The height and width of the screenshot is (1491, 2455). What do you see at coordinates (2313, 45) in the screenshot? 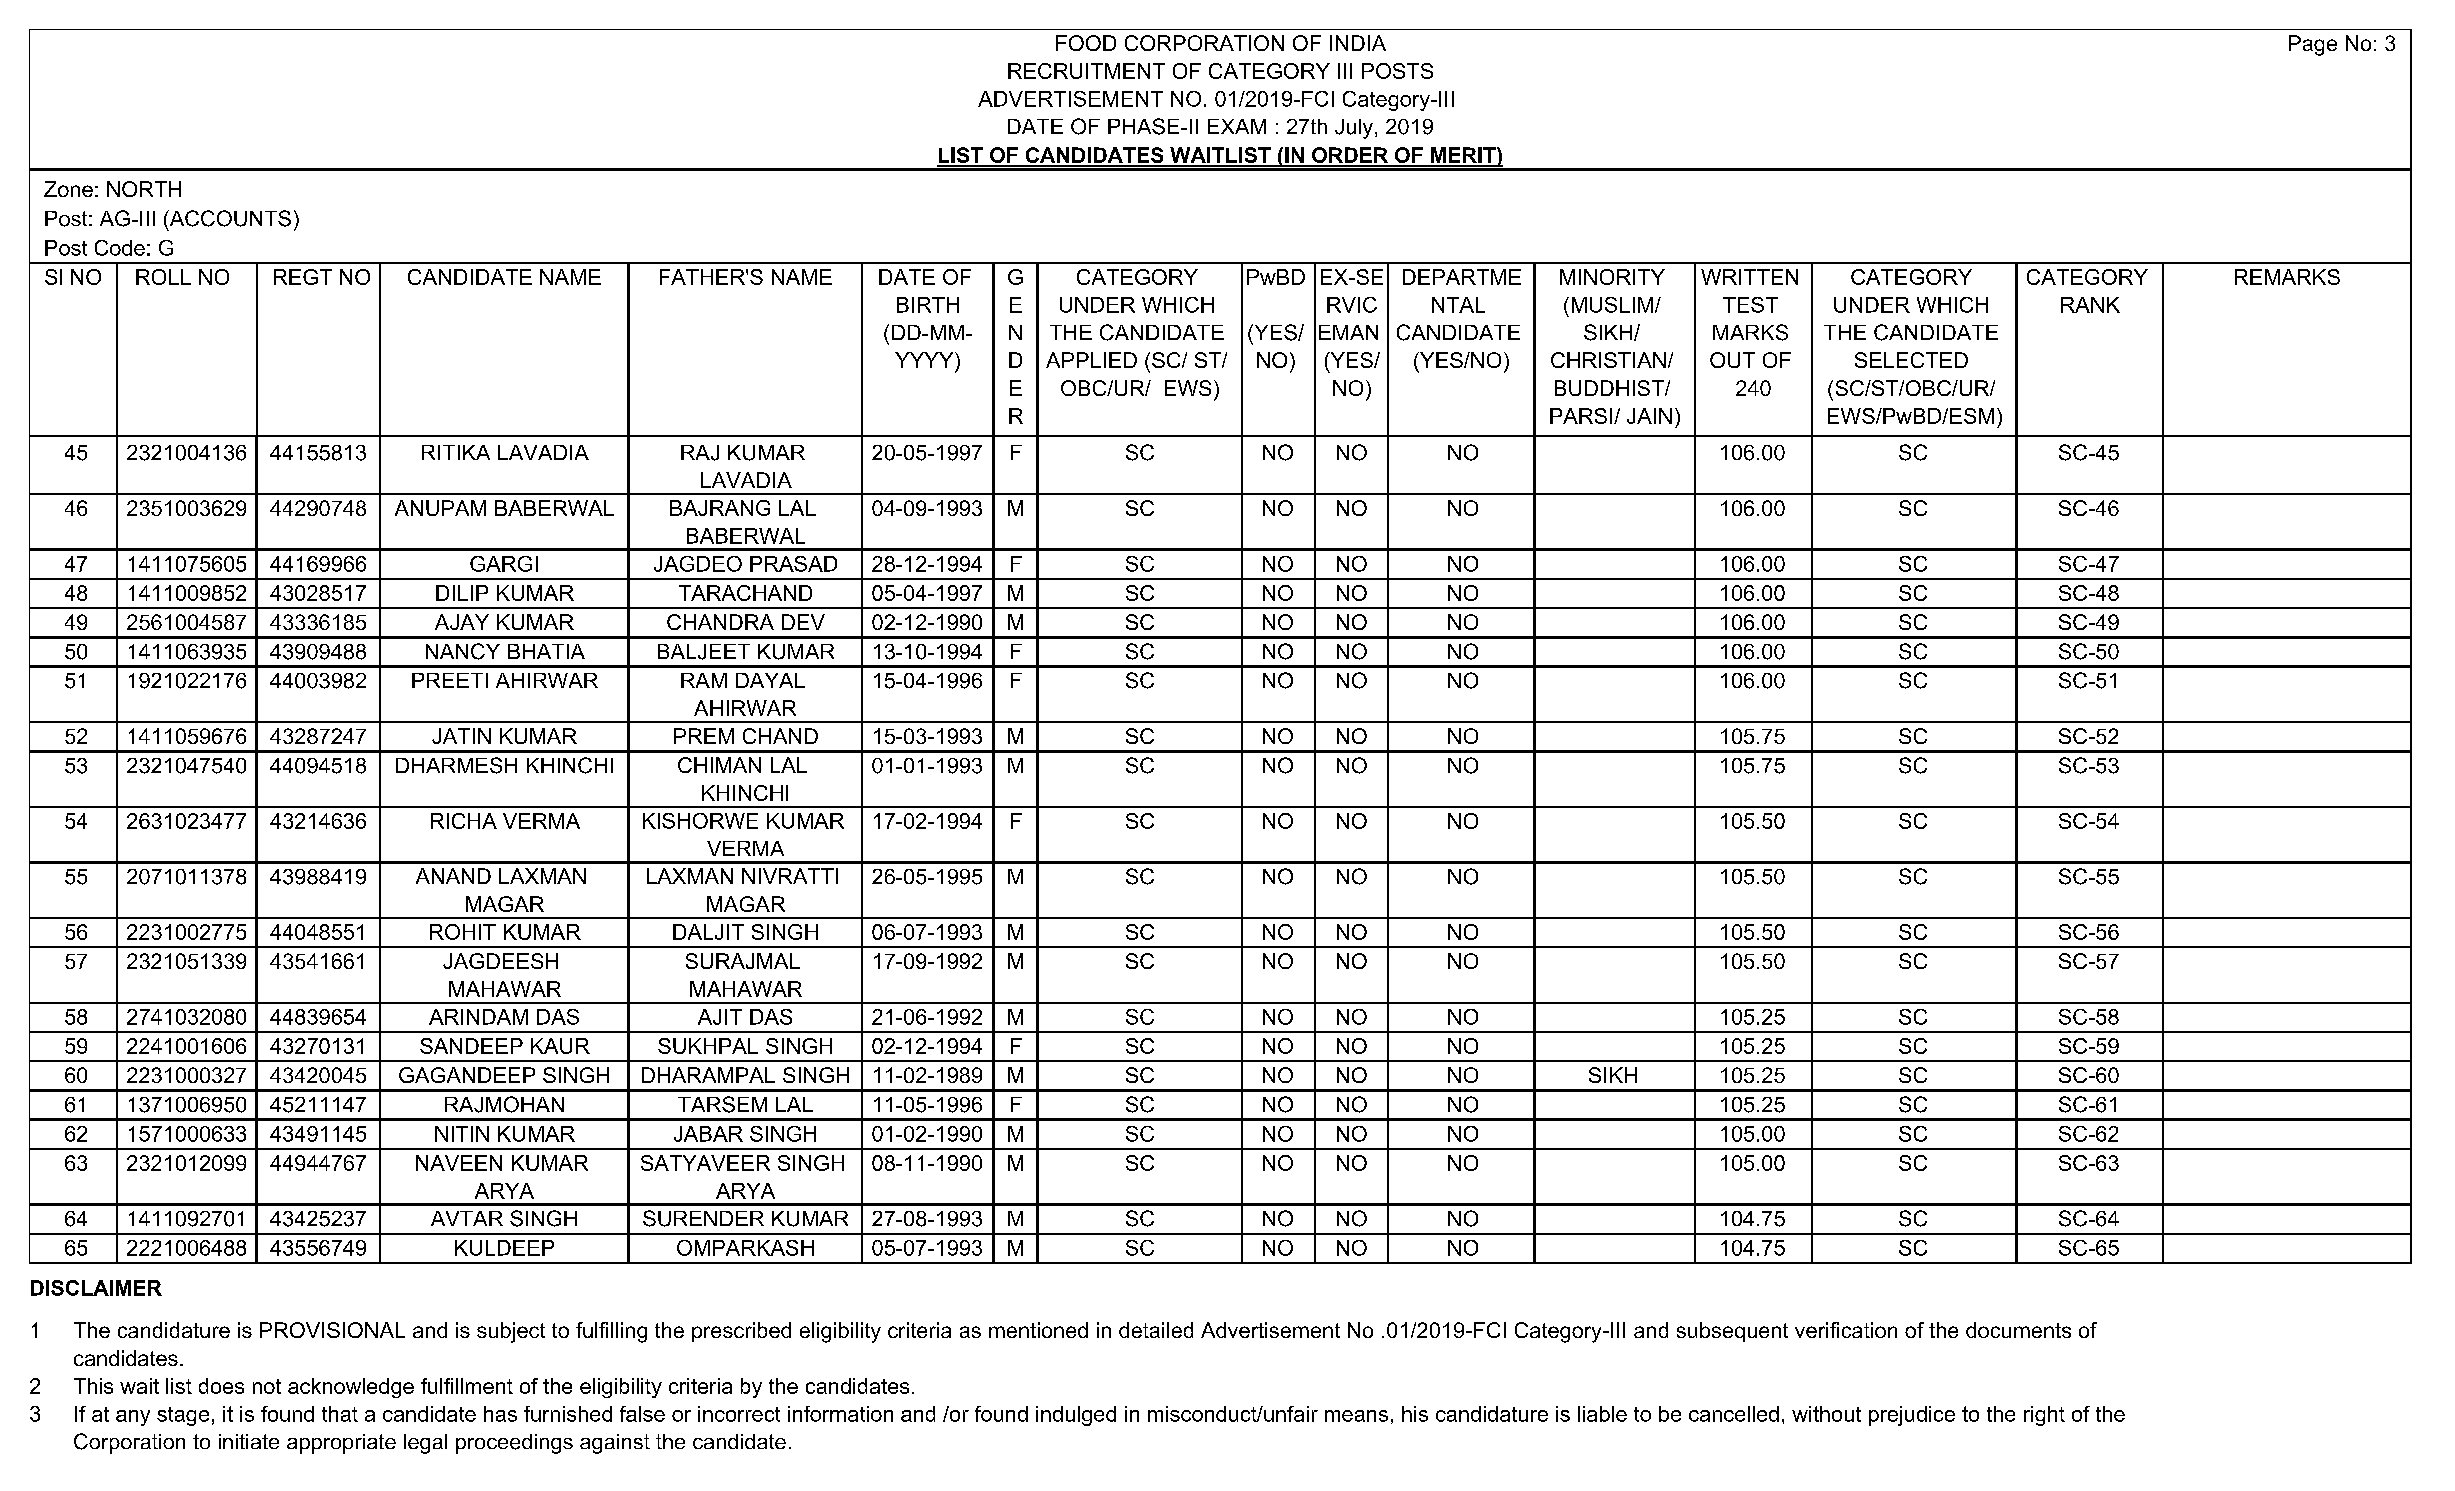
I see `Page` at bounding box center [2313, 45].
